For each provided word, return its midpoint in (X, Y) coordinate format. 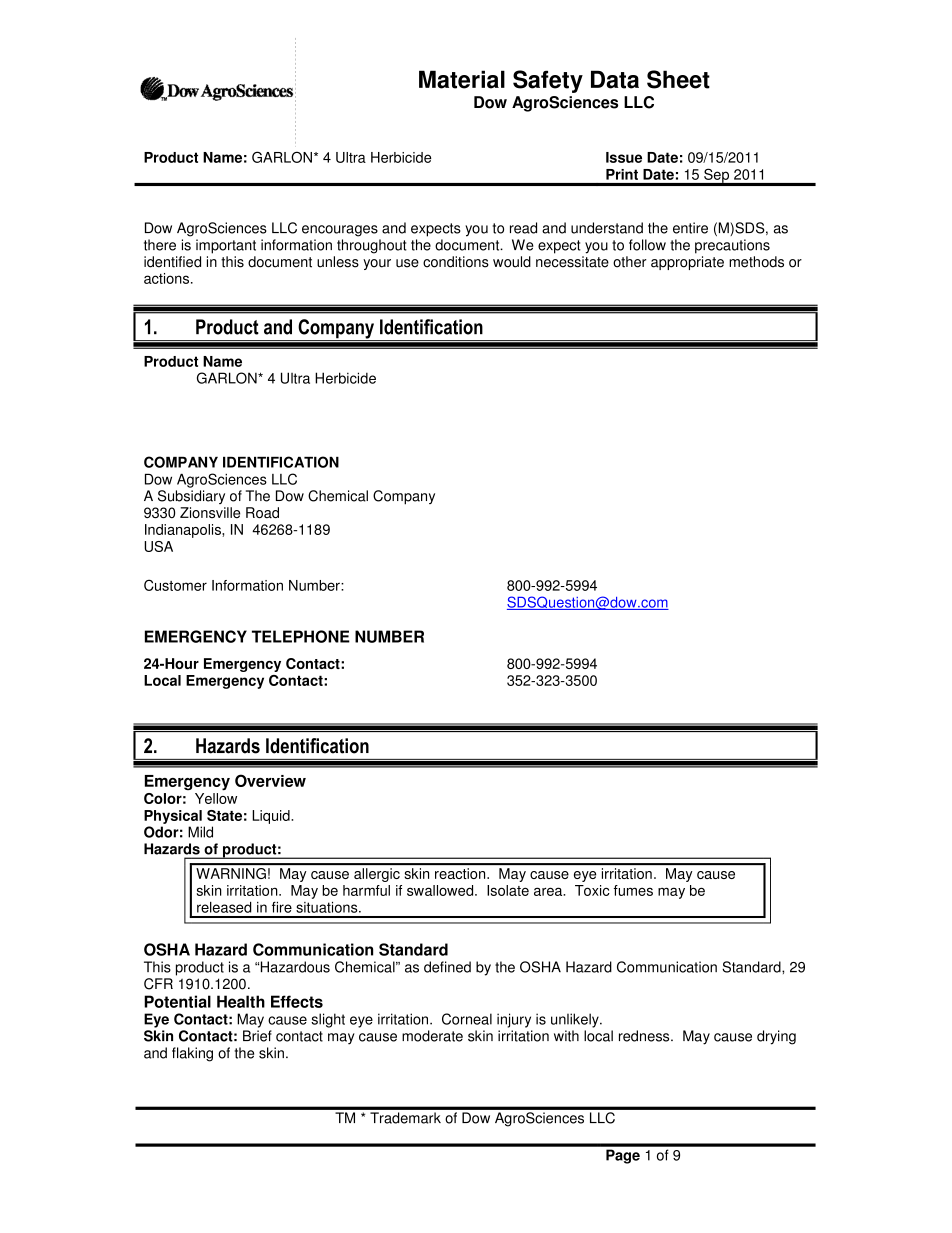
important (226, 246)
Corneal (467, 1019)
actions (168, 278)
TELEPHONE (301, 636)
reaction (461, 873)
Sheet (678, 79)
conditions (456, 262)
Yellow (216, 798)
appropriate (687, 263)
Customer (175, 585)
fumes (633, 890)
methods (756, 262)
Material (462, 79)
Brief (257, 1036)
